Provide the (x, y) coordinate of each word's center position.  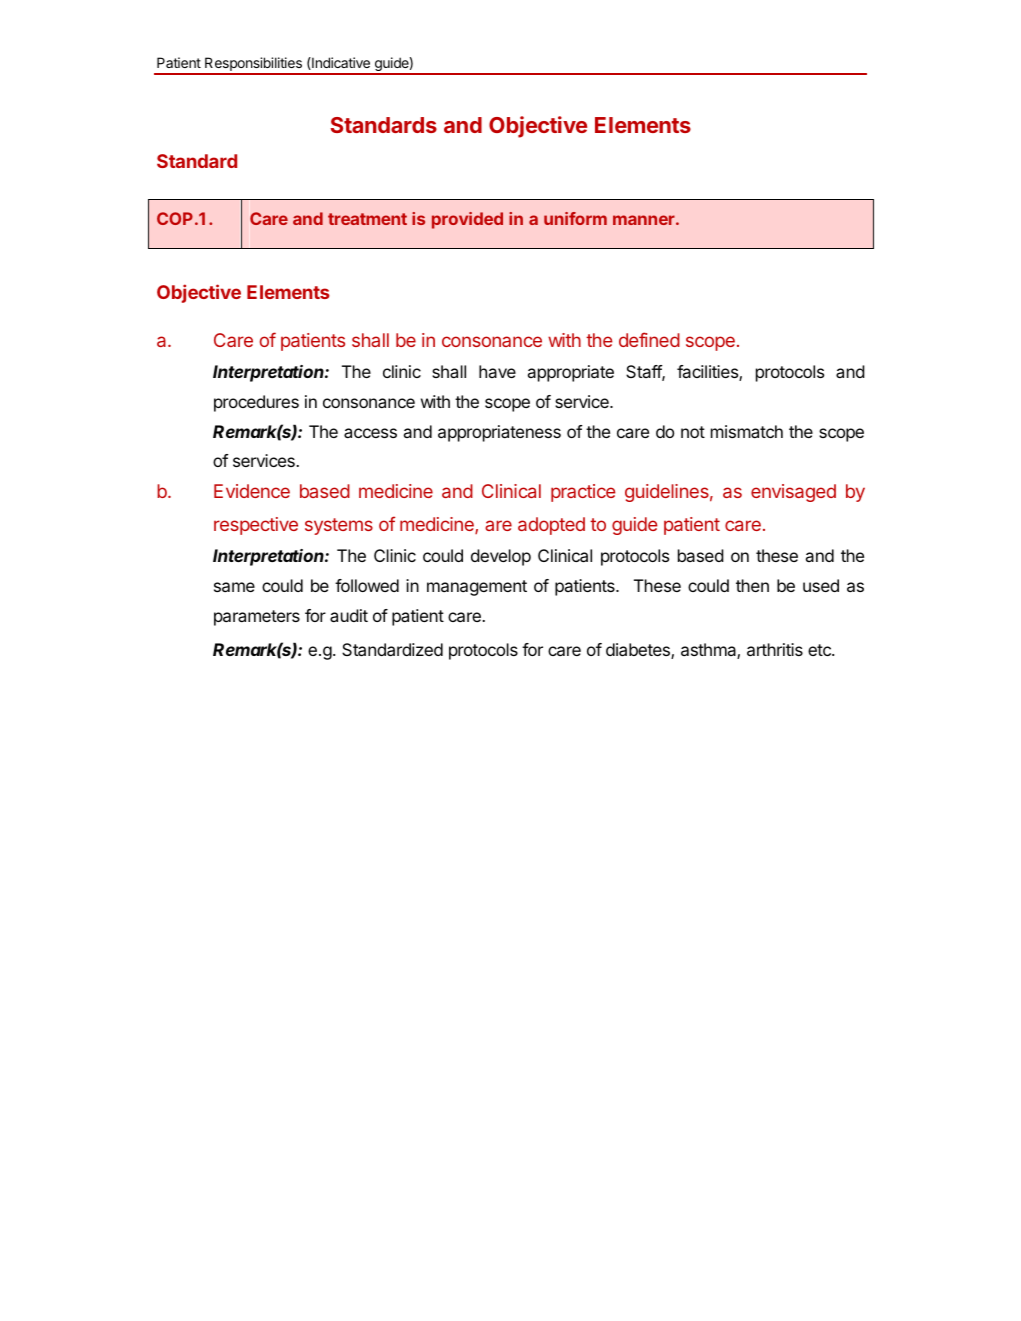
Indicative (340, 63)
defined (649, 339)
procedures (256, 403)
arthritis (775, 649)
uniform (575, 218)
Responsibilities (253, 65)
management (477, 588)
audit (349, 615)
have (497, 371)
